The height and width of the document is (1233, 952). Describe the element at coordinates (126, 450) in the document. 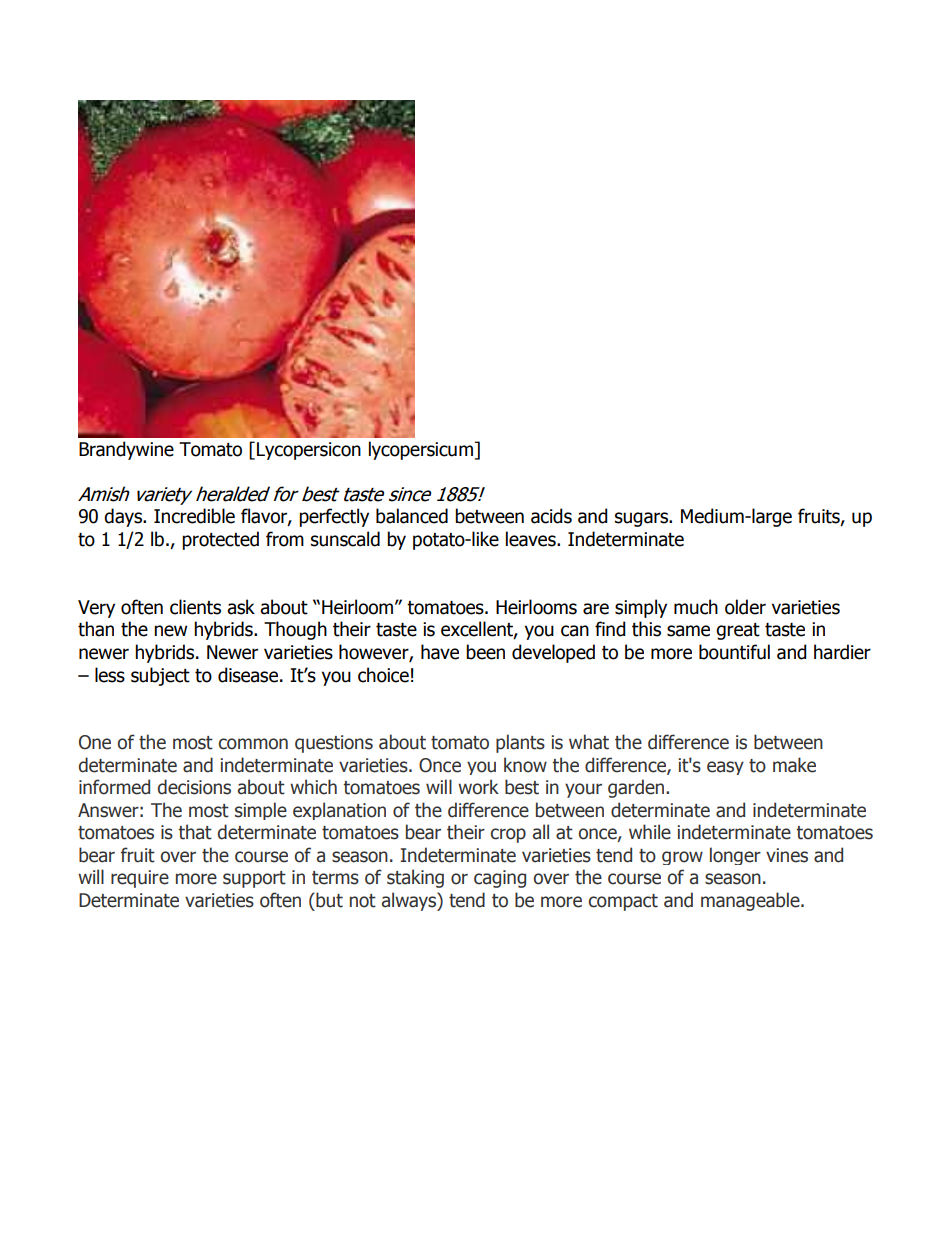

I see `Brandywine` at that location.
